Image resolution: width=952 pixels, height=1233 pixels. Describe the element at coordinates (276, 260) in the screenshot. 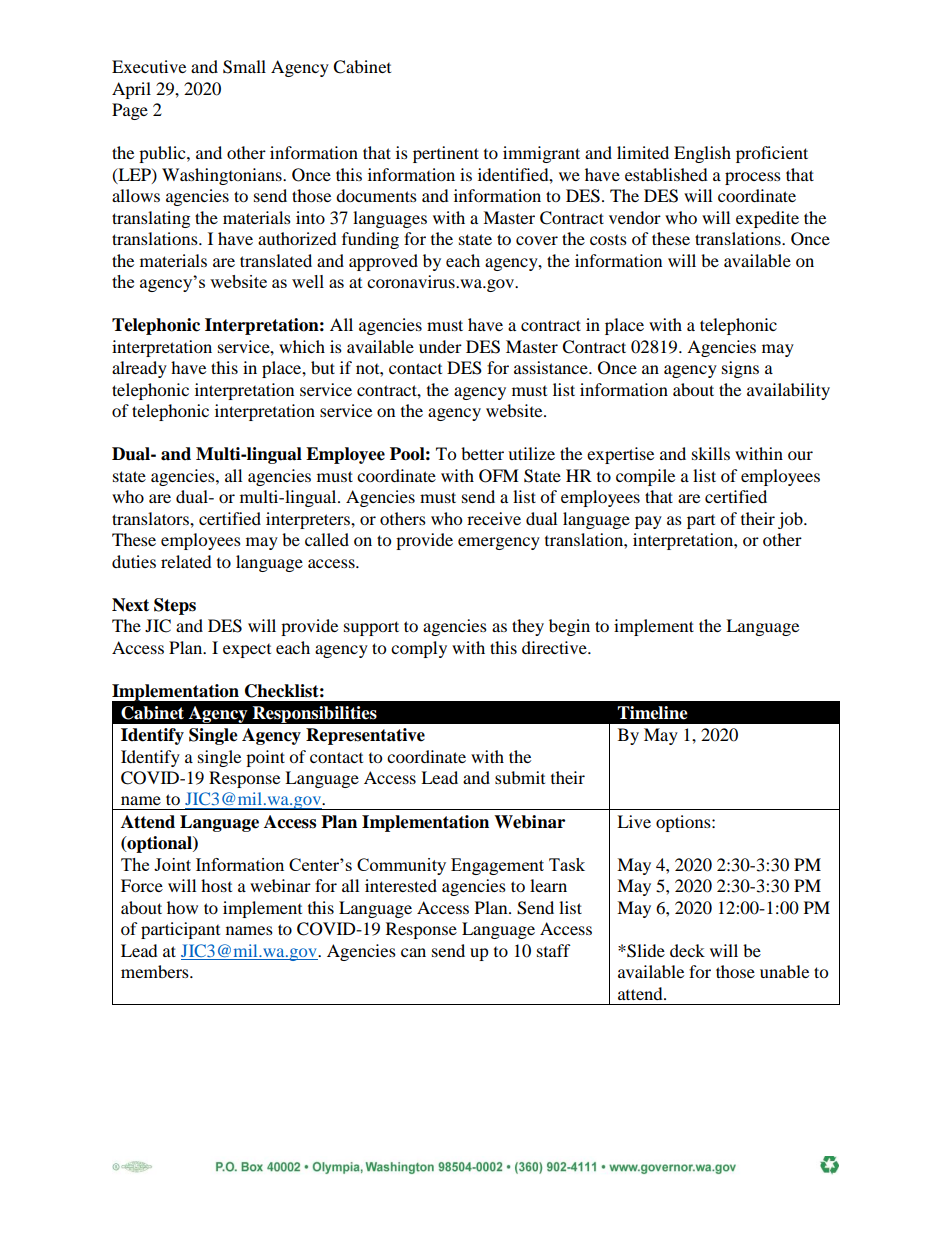

I see `translated` at that location.
